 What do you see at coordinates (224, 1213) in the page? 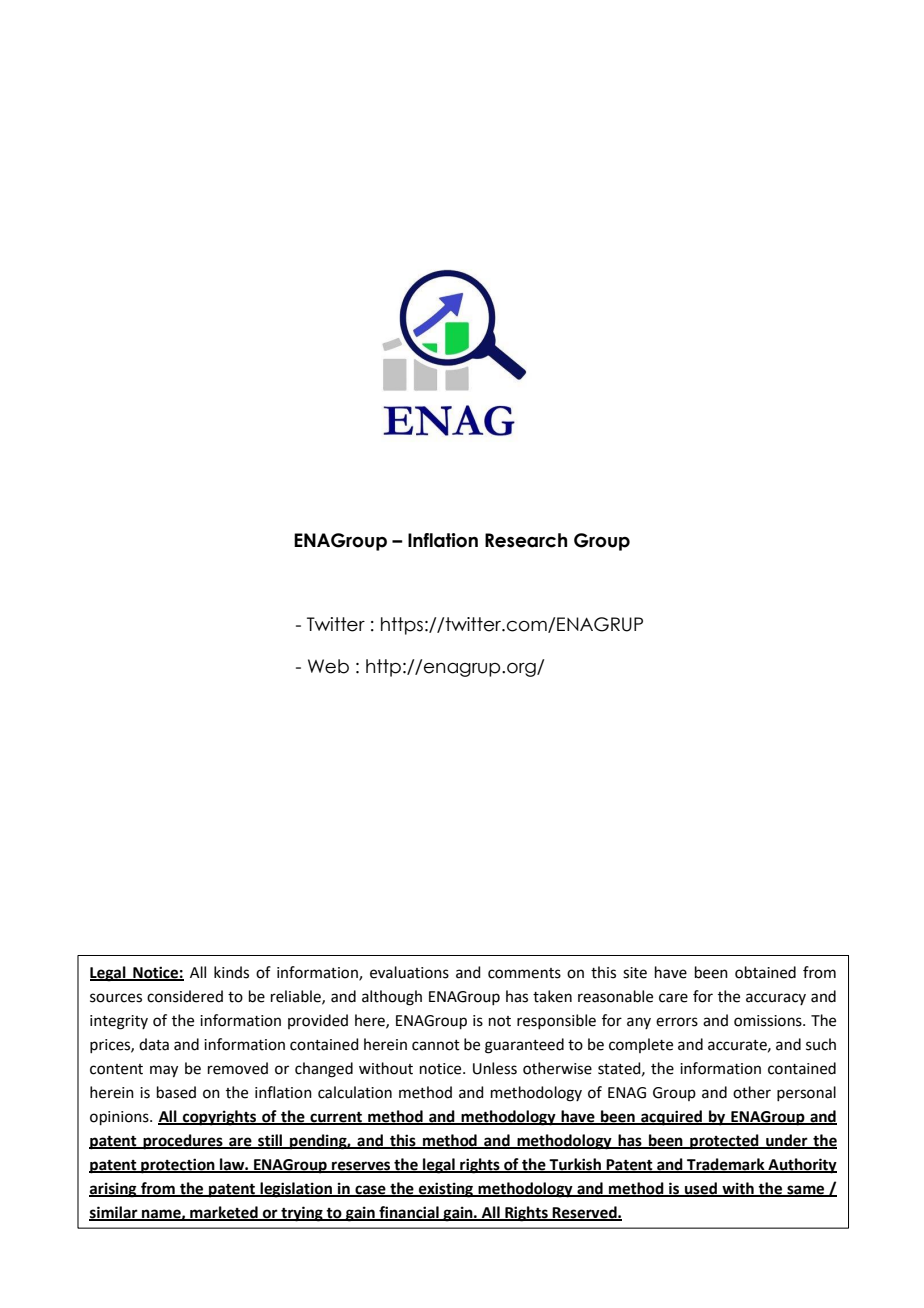
I see `marketed` at bounding box center [224, 1213].
